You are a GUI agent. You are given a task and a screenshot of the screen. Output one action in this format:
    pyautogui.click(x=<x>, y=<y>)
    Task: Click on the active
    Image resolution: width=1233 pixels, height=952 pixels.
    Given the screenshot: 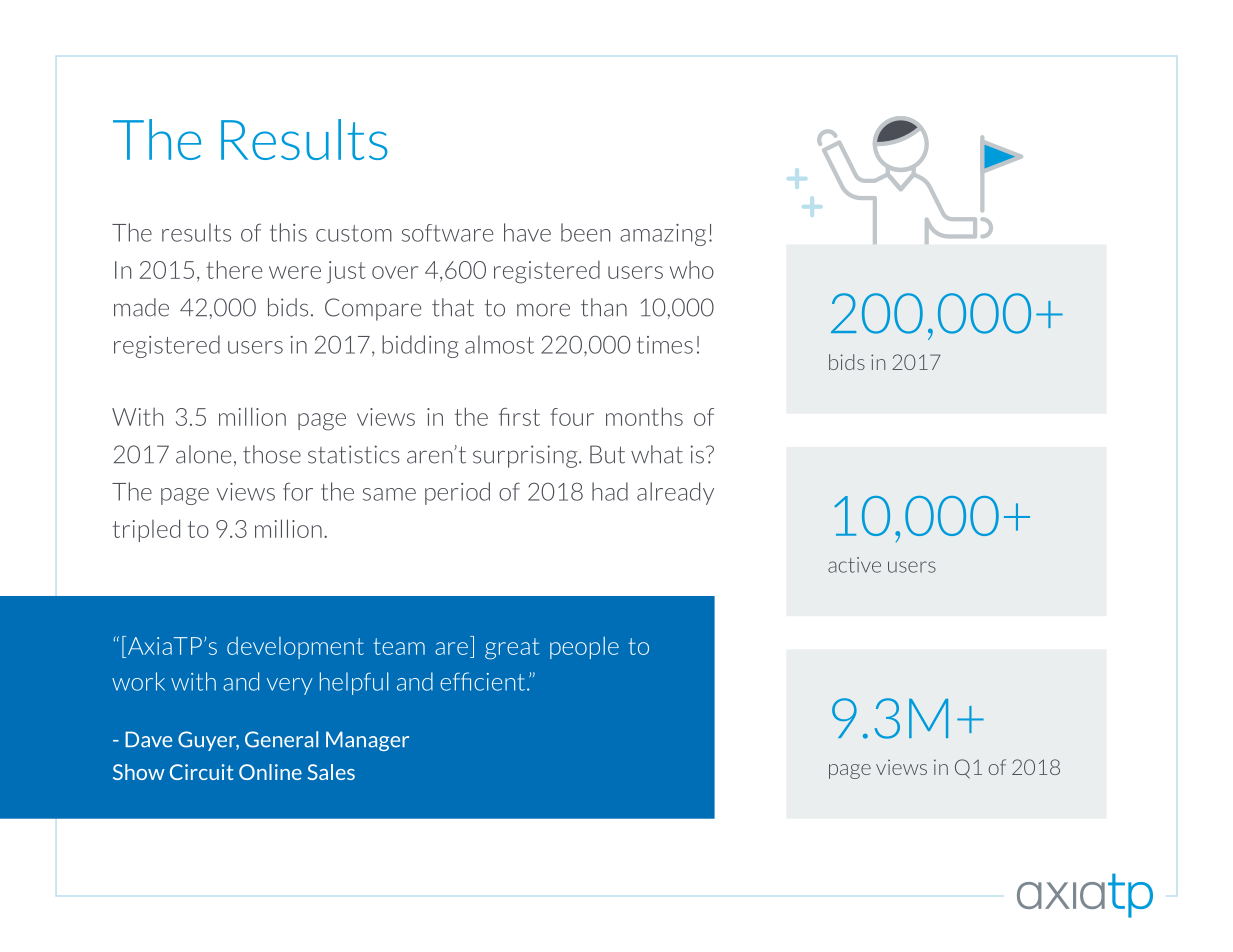 What is the action you would take?
    pyautogui.click(x=854, y=565)
